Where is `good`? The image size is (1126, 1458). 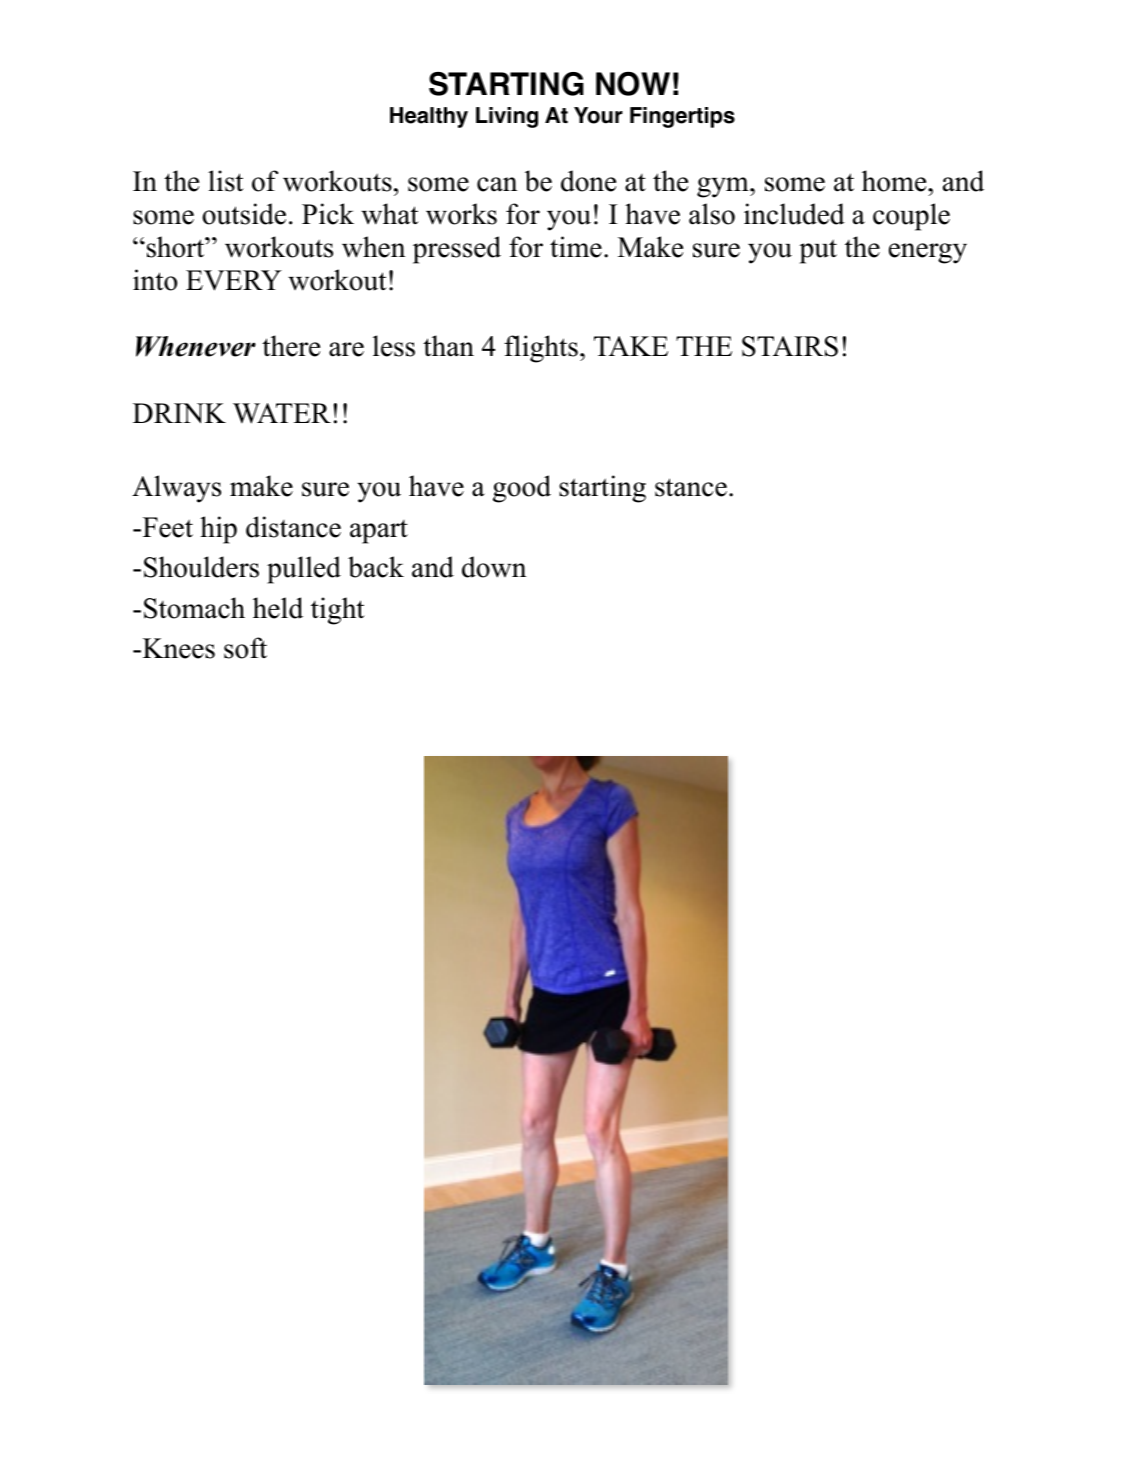
good is located at coordinates (522, 489).
